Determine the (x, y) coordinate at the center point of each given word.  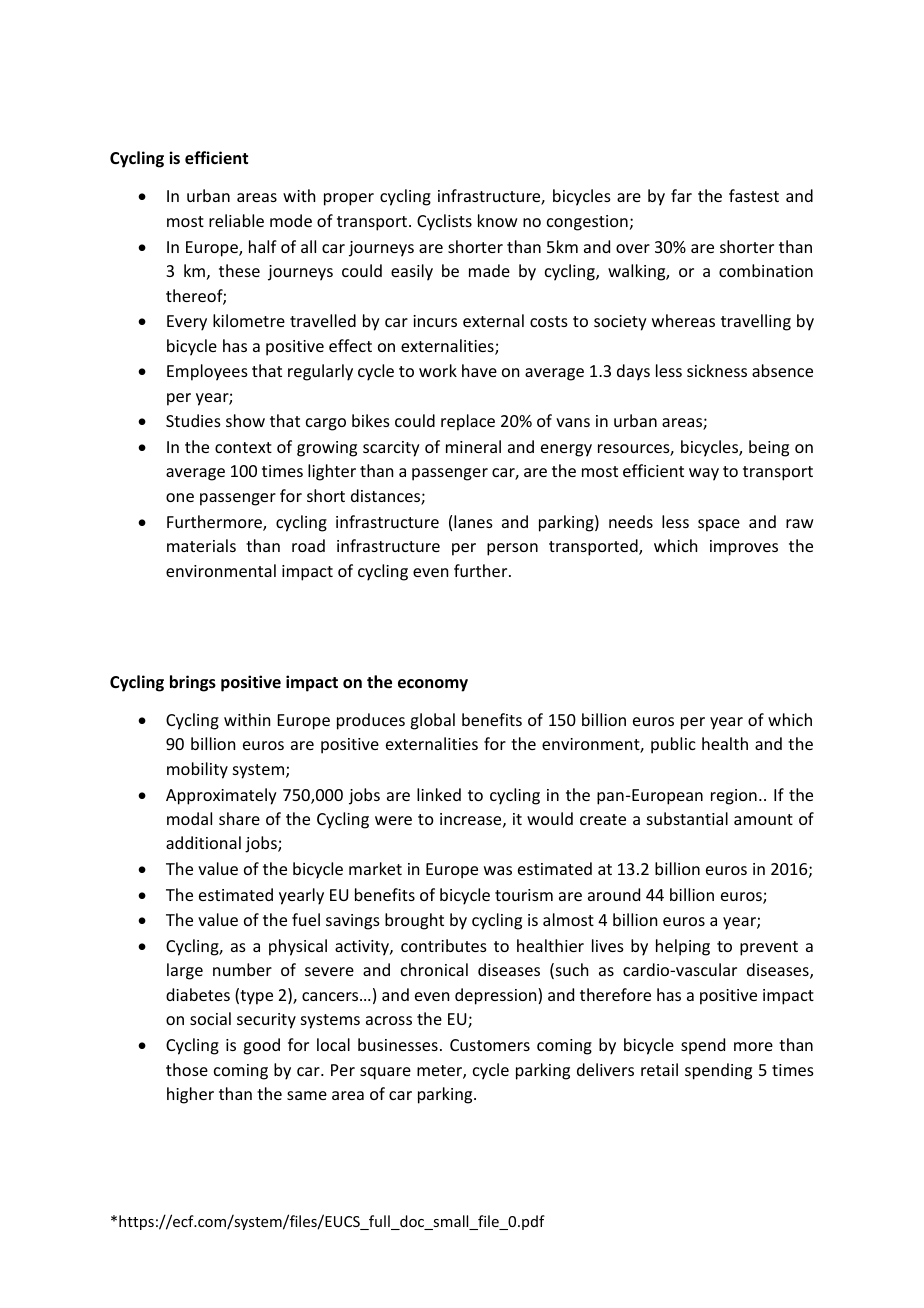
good (261, 1046)
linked (439, 794)
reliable (236, 220)
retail (659, 1069)
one (180, 497)
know (498, 220)
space (719, 525)
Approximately (221, 796)
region (734, 797)
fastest (754, 195)
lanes (473, 521)
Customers (490, 1045)
